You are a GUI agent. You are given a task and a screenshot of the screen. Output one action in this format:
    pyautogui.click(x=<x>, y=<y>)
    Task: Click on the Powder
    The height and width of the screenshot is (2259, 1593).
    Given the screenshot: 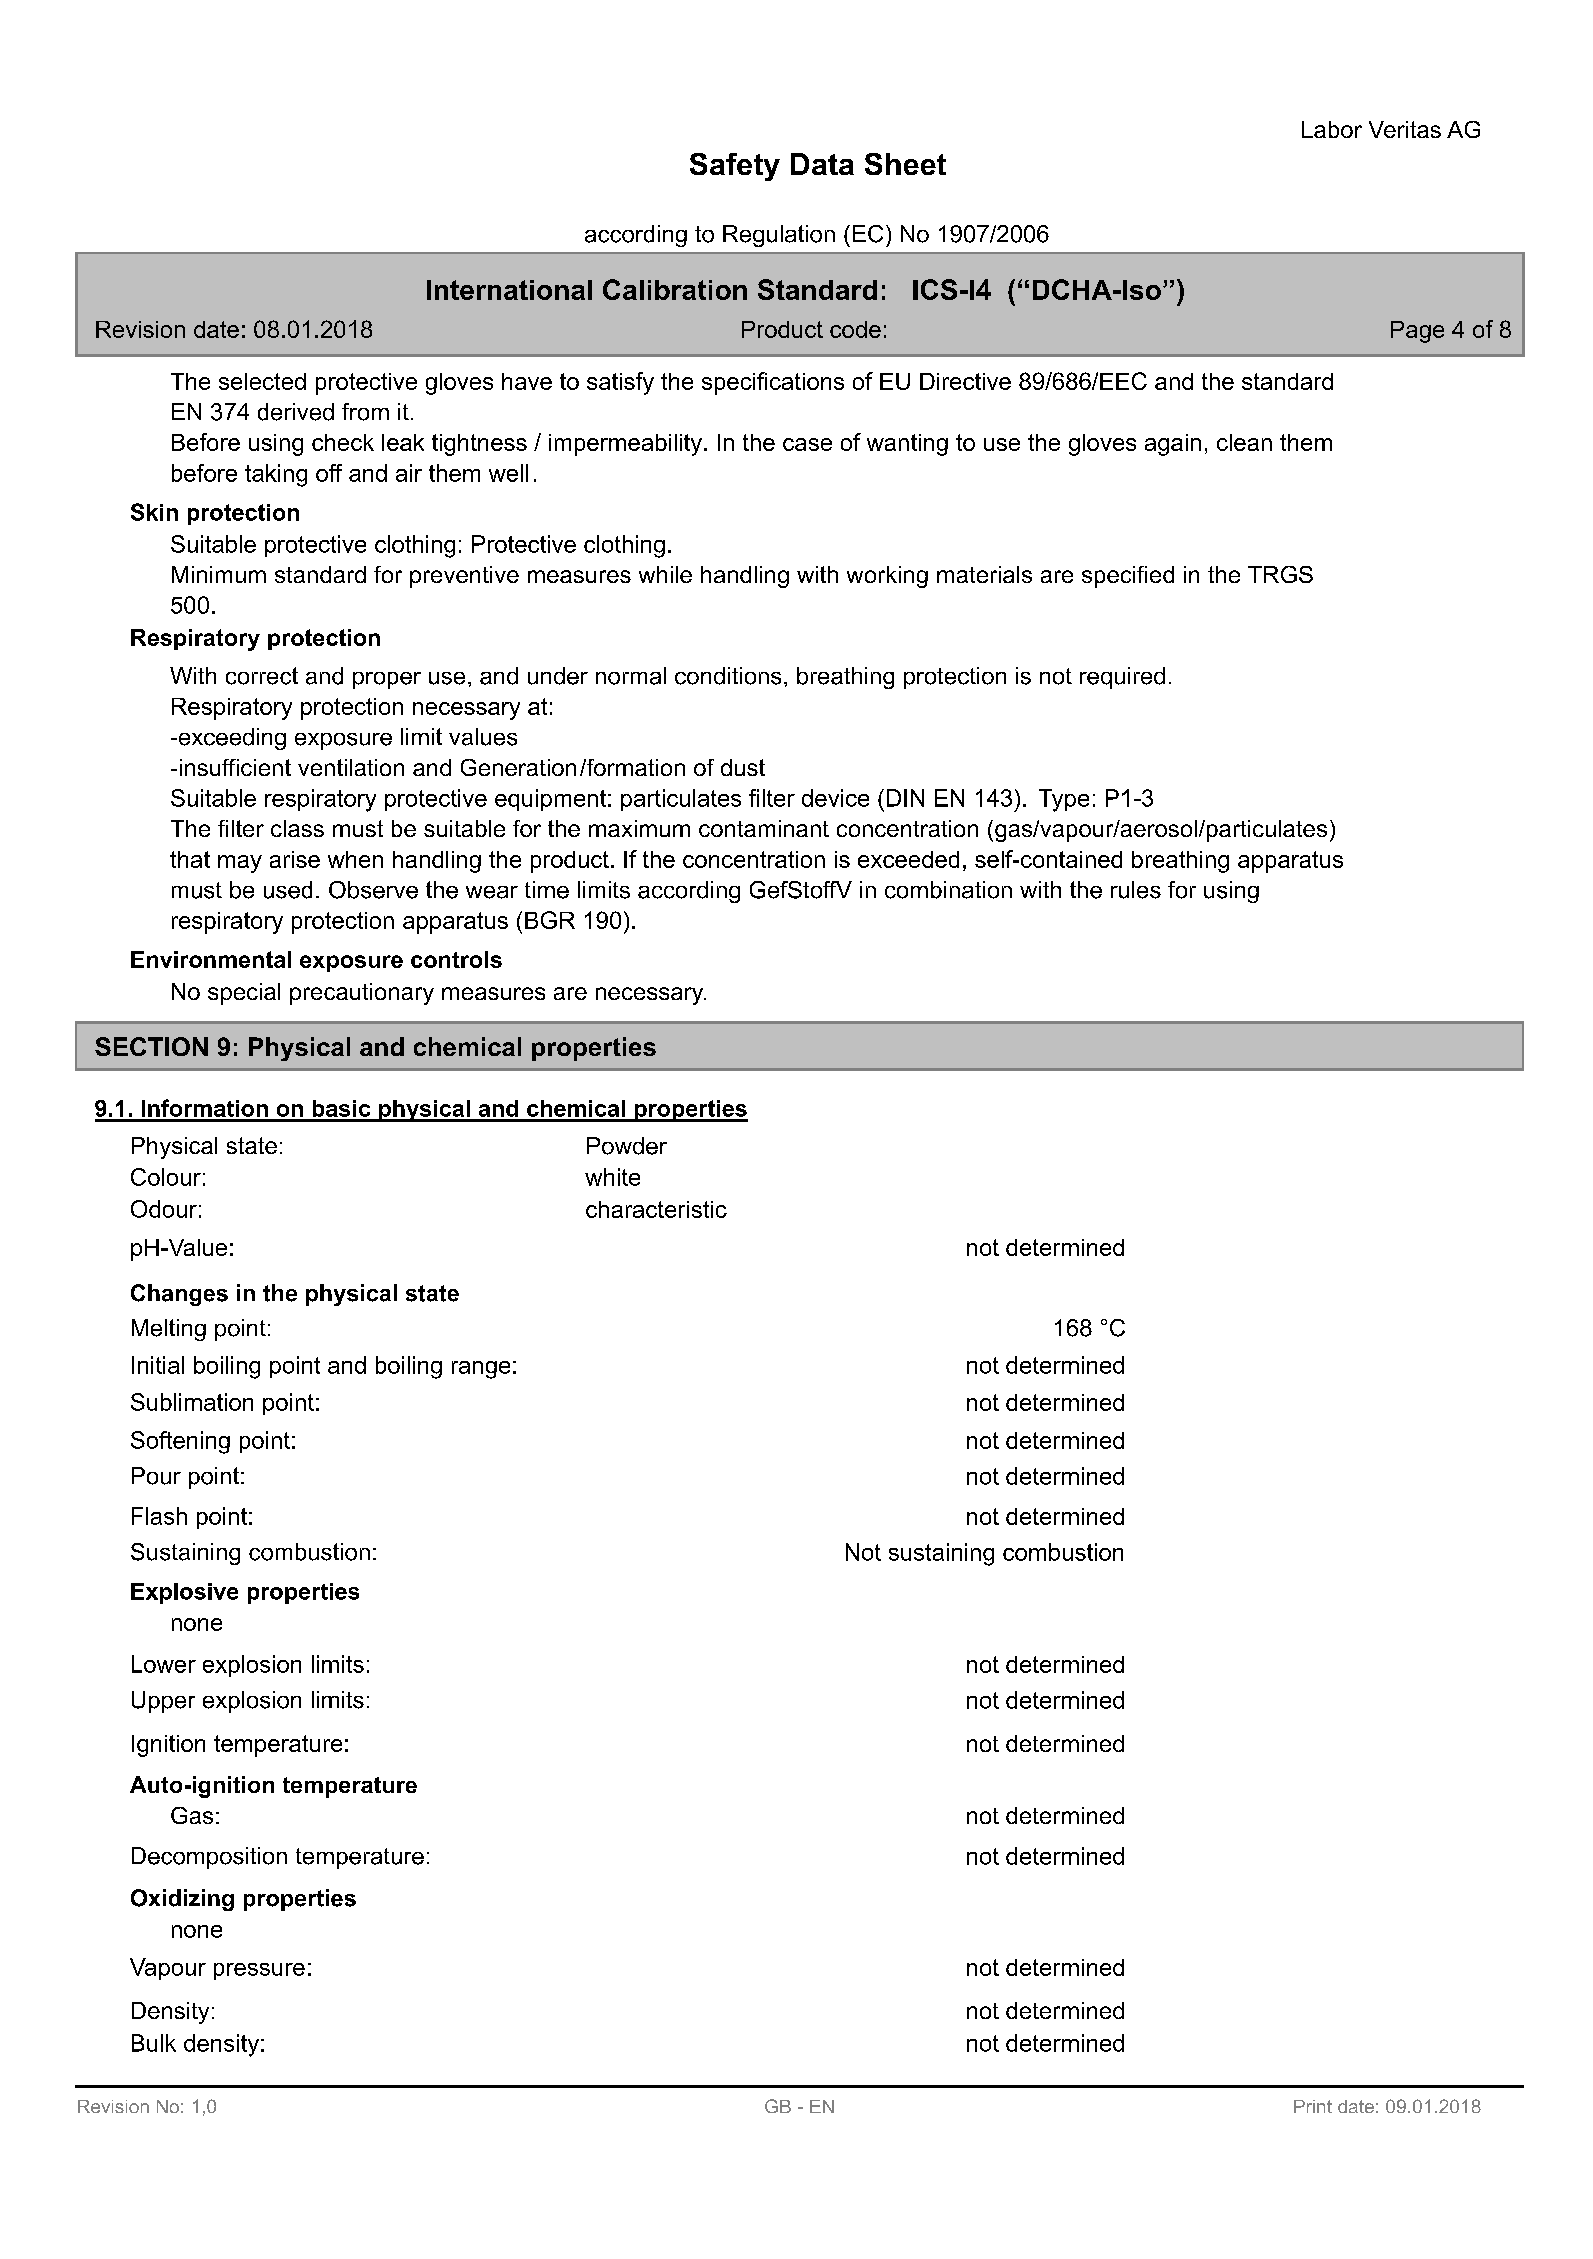 What is the action you would take?
    pyautogui.click(x=627, y=1146)
